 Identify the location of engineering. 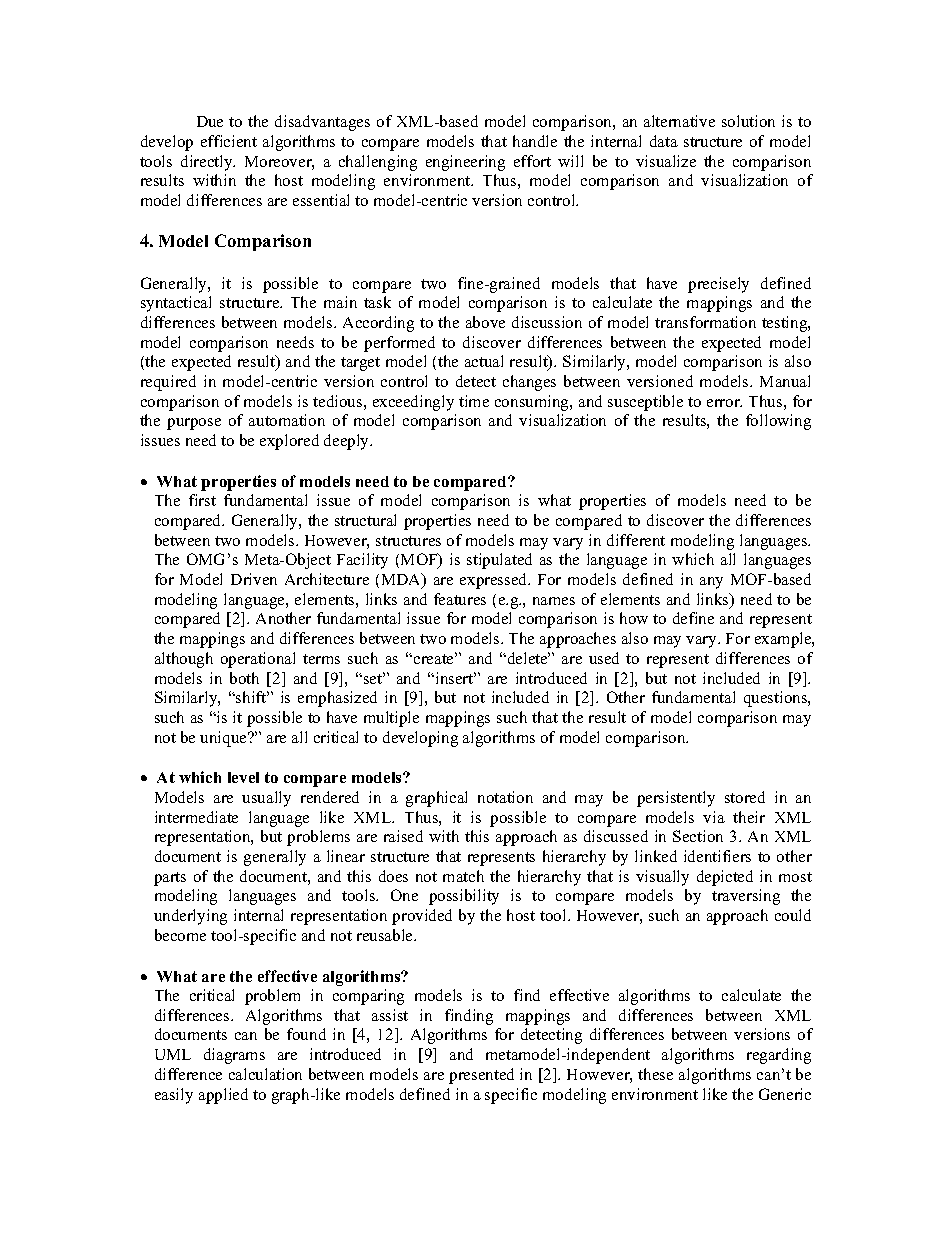
(465, 163).
